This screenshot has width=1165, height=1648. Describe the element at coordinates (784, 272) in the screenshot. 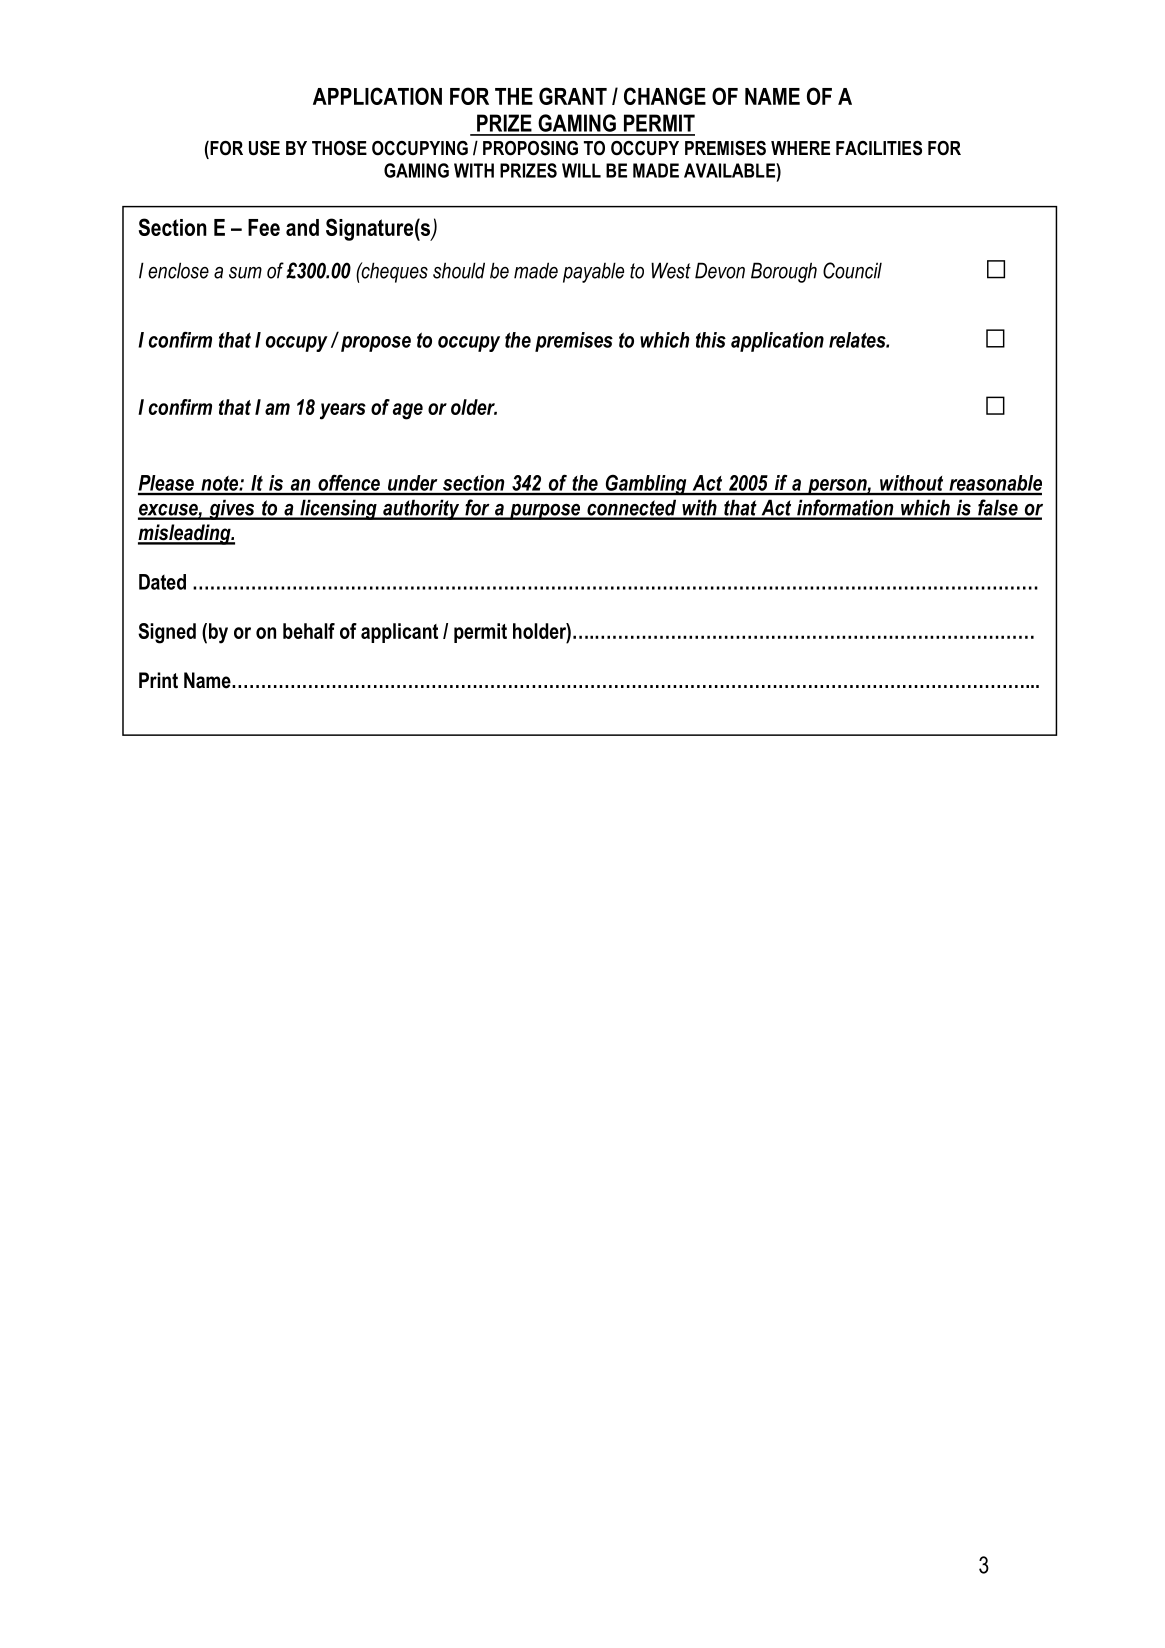

I see `Borough` at that location.
